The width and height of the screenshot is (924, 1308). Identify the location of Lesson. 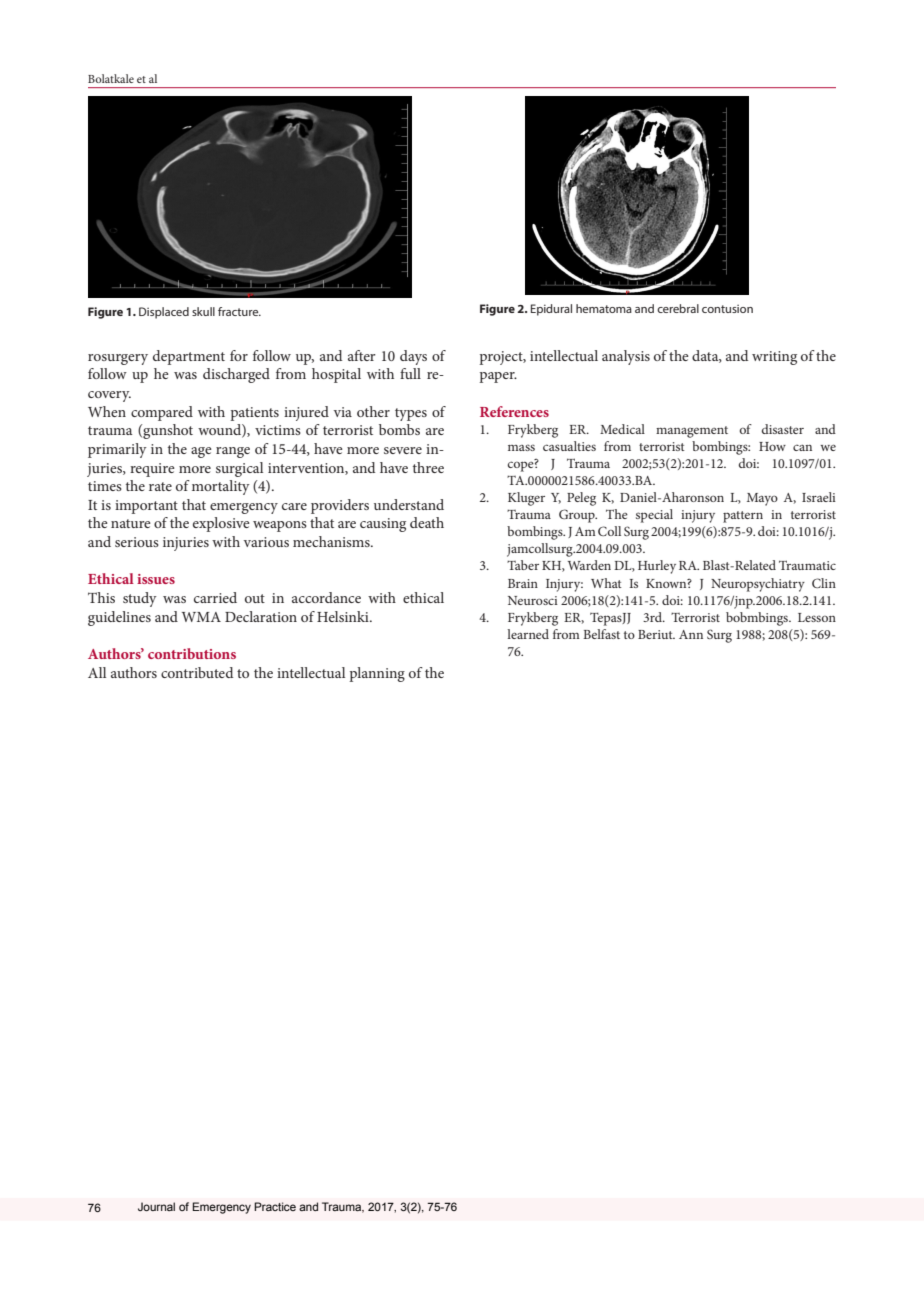
(817, 617).
